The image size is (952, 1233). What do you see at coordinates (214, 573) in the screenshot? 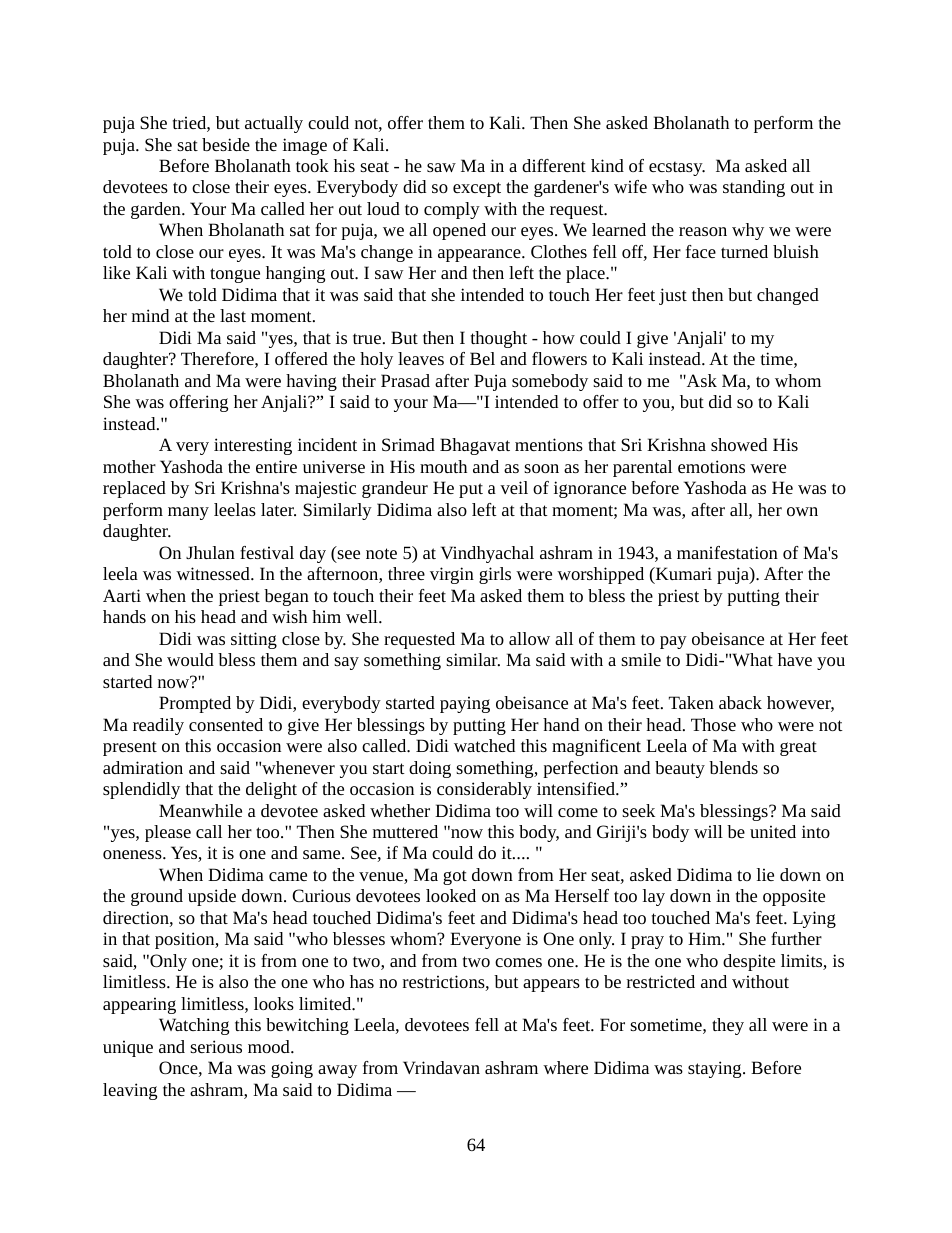
I see `witnessed` at bounding box center [214, 573].
